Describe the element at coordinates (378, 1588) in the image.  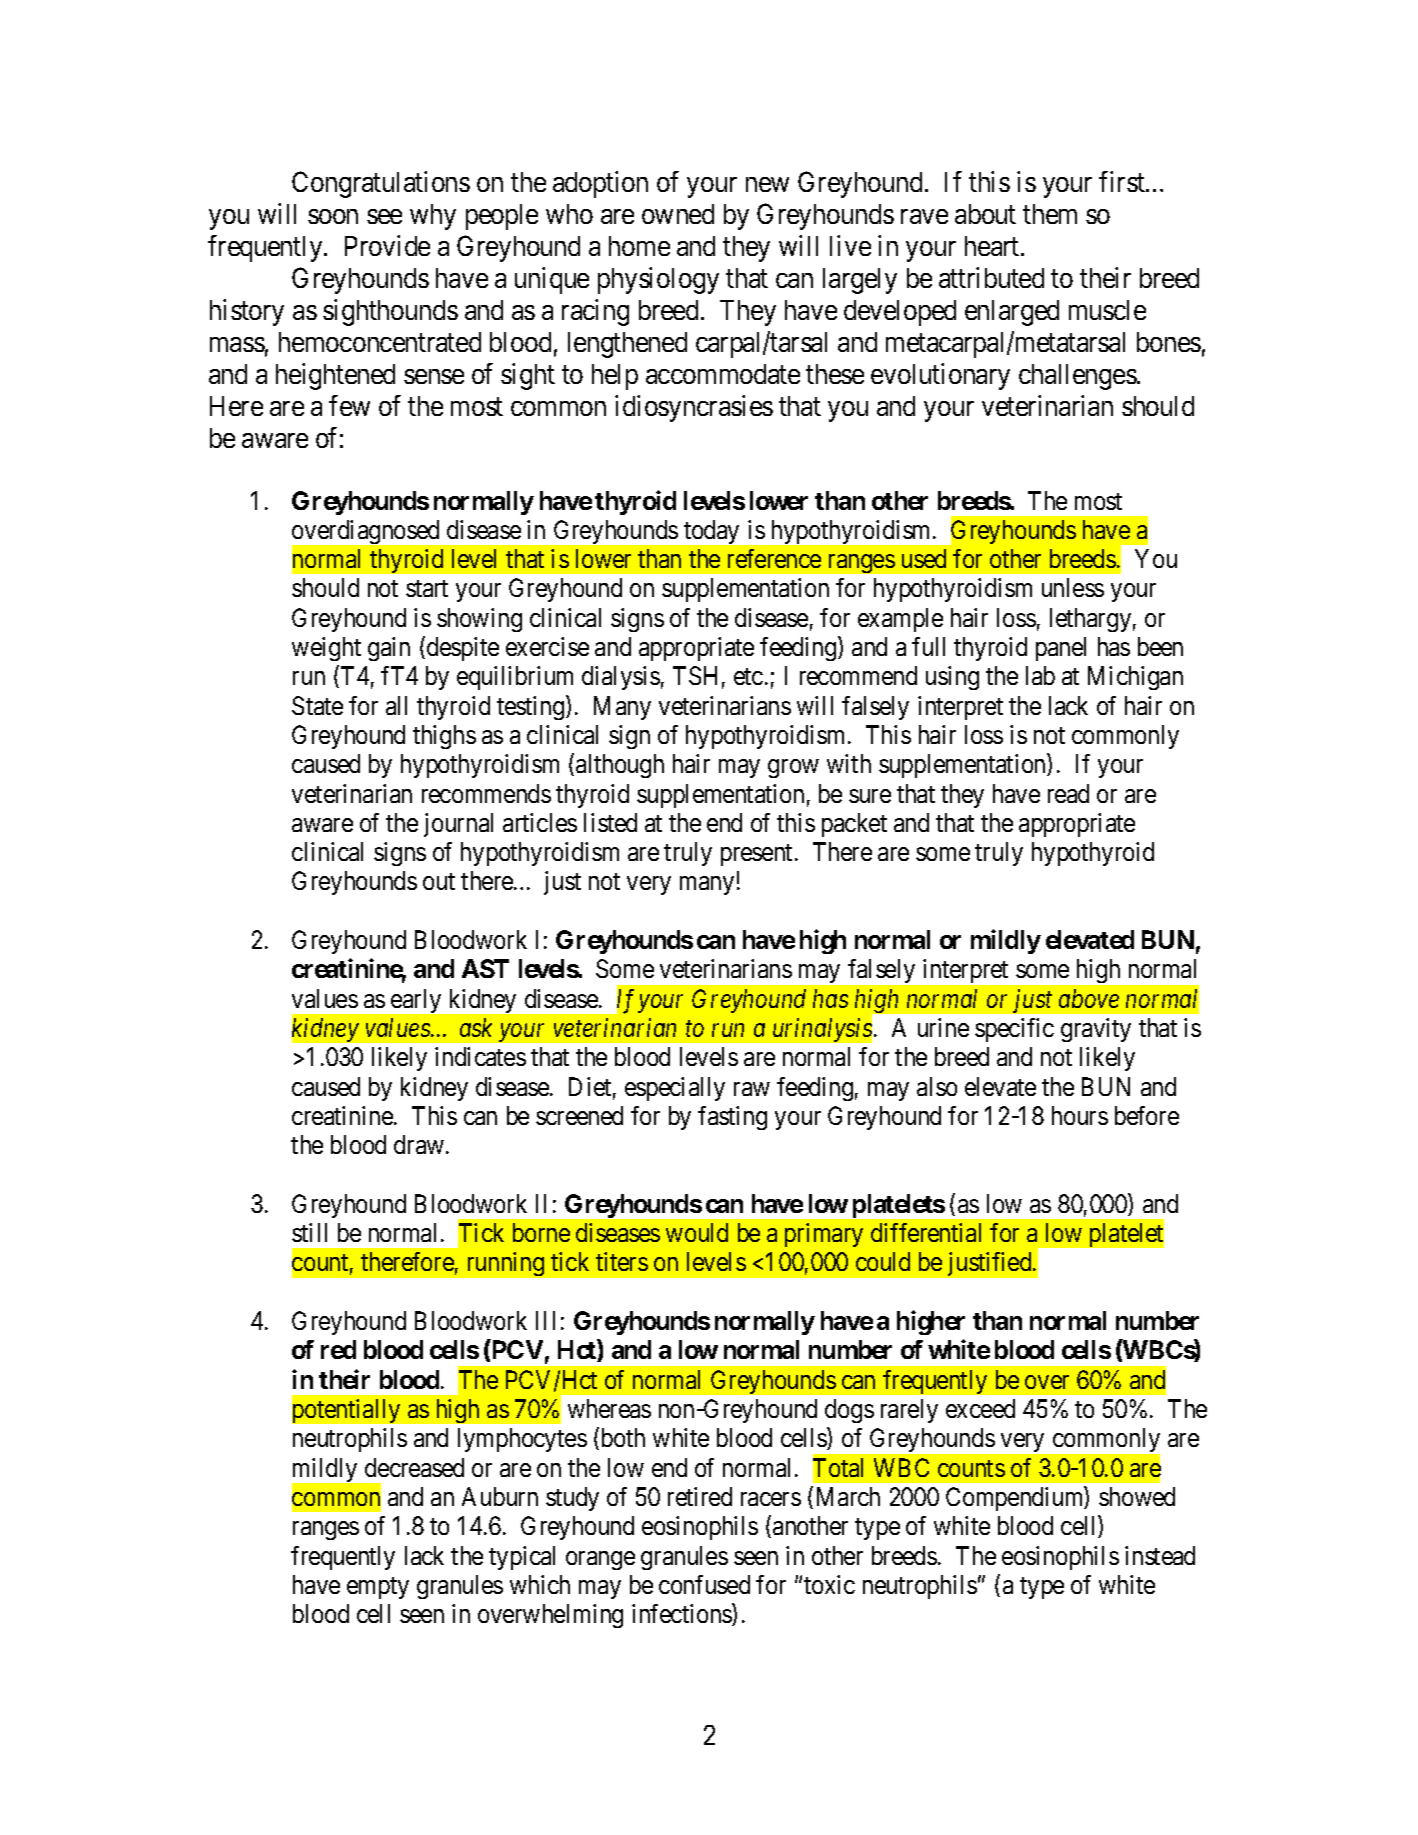
I see `empty` at that location.
